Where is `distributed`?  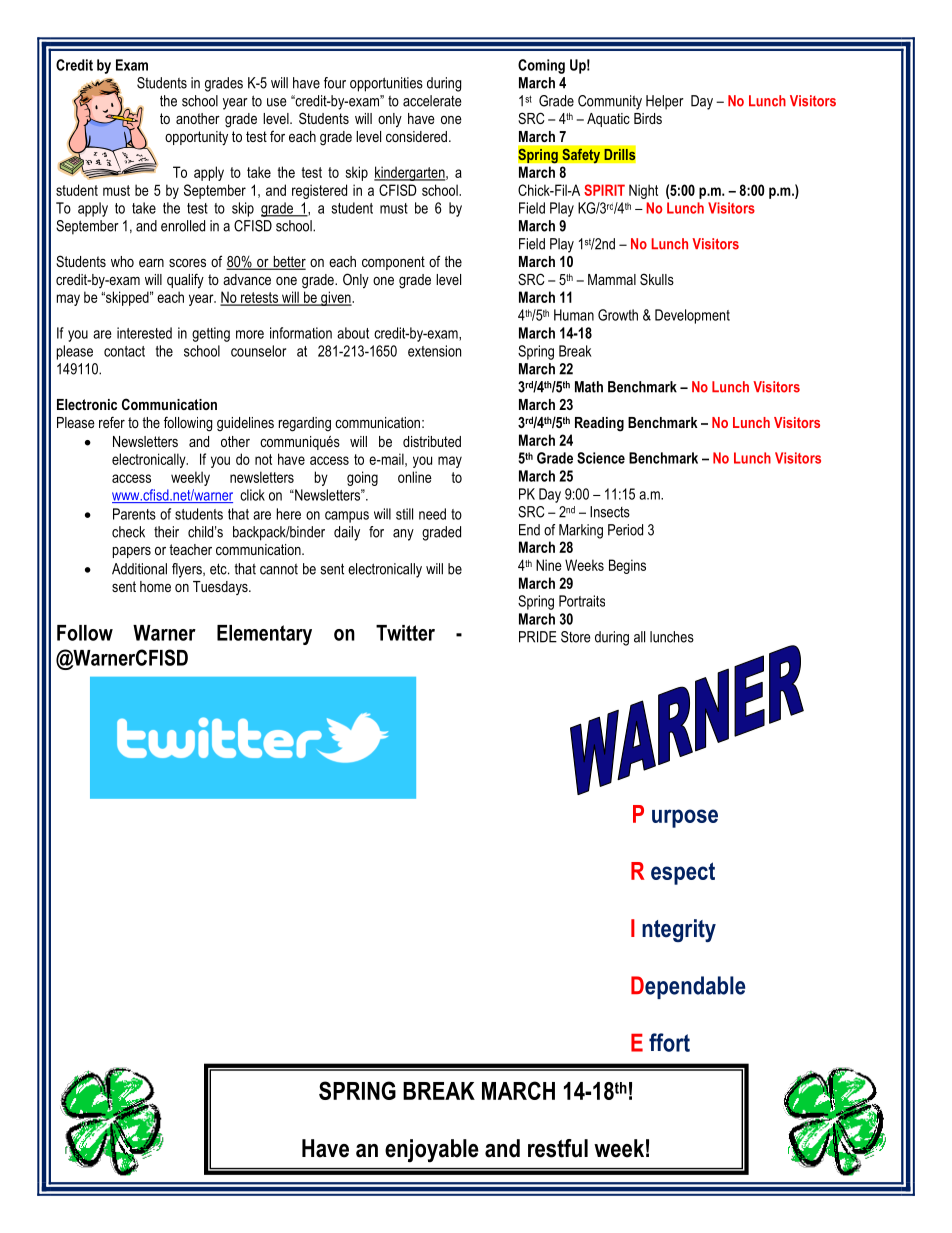 distributed is located at coordinates (432, 441).
